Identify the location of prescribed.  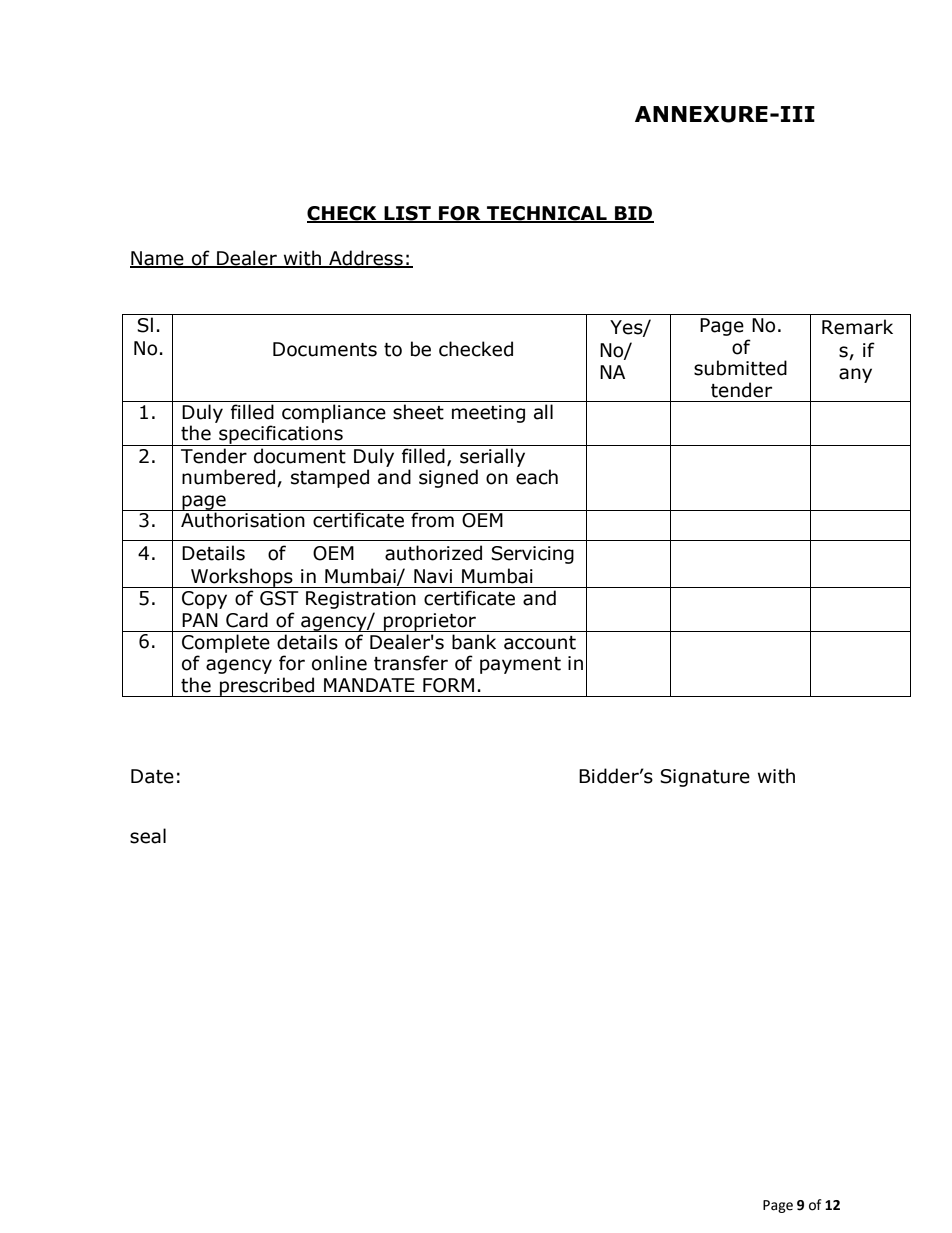
(267, 687).
